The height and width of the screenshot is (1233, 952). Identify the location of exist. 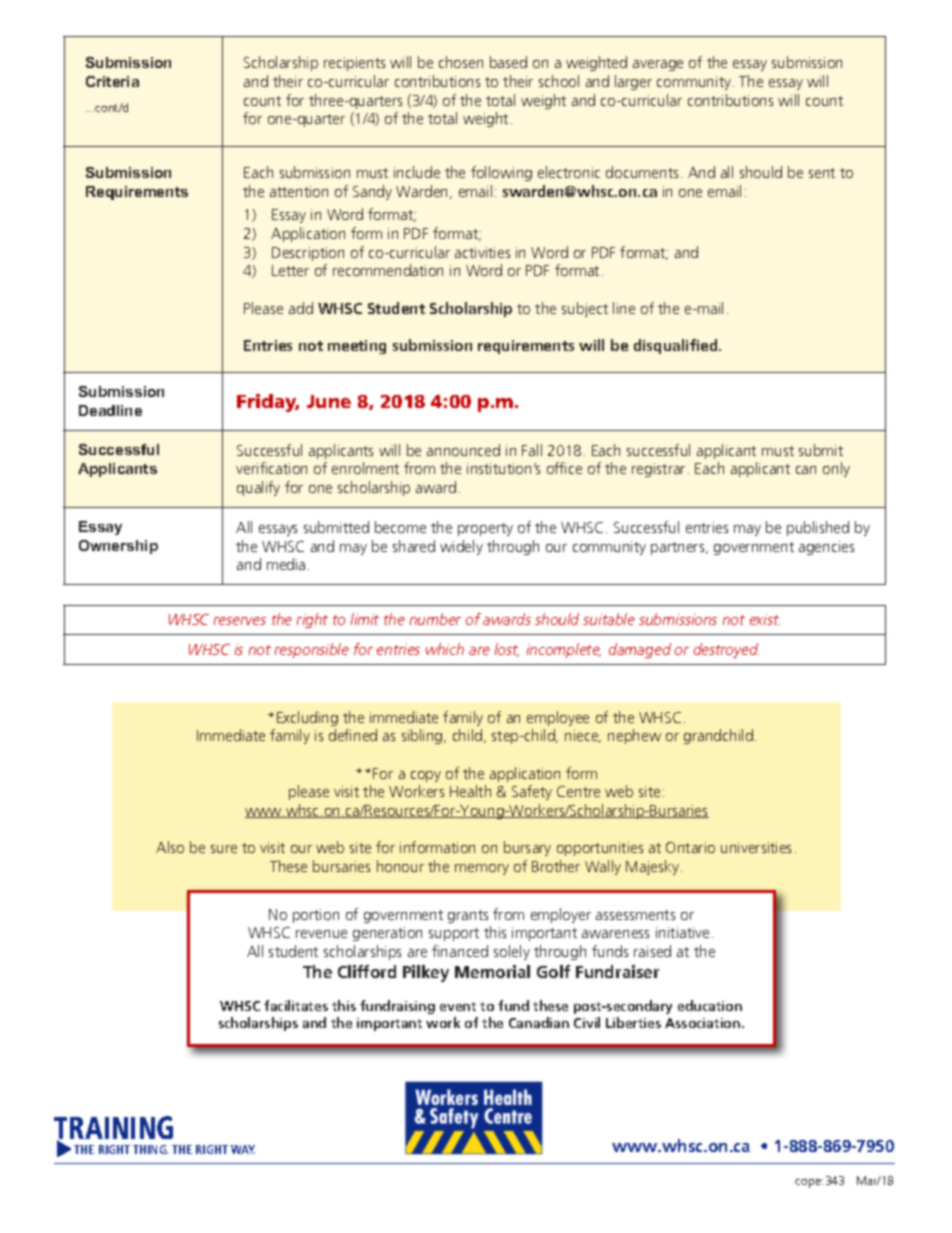
(765, 619).
